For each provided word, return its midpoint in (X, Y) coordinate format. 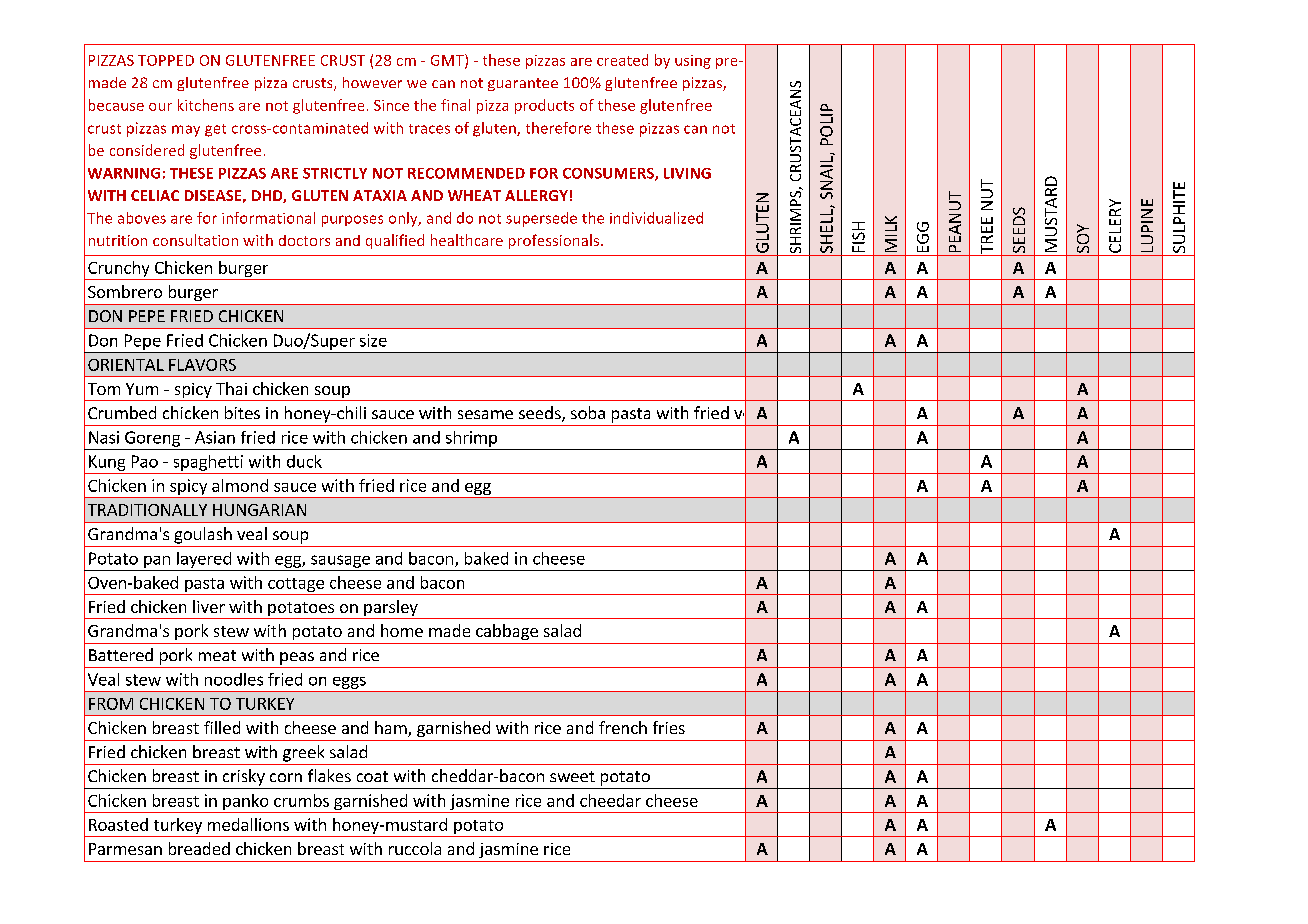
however (372, 82)
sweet (572, 776)
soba (588, 412)
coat (372, 776)
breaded (199, 848)
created (622, 60)
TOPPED (166, 60)
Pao (145, 461)
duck (304, 461)
